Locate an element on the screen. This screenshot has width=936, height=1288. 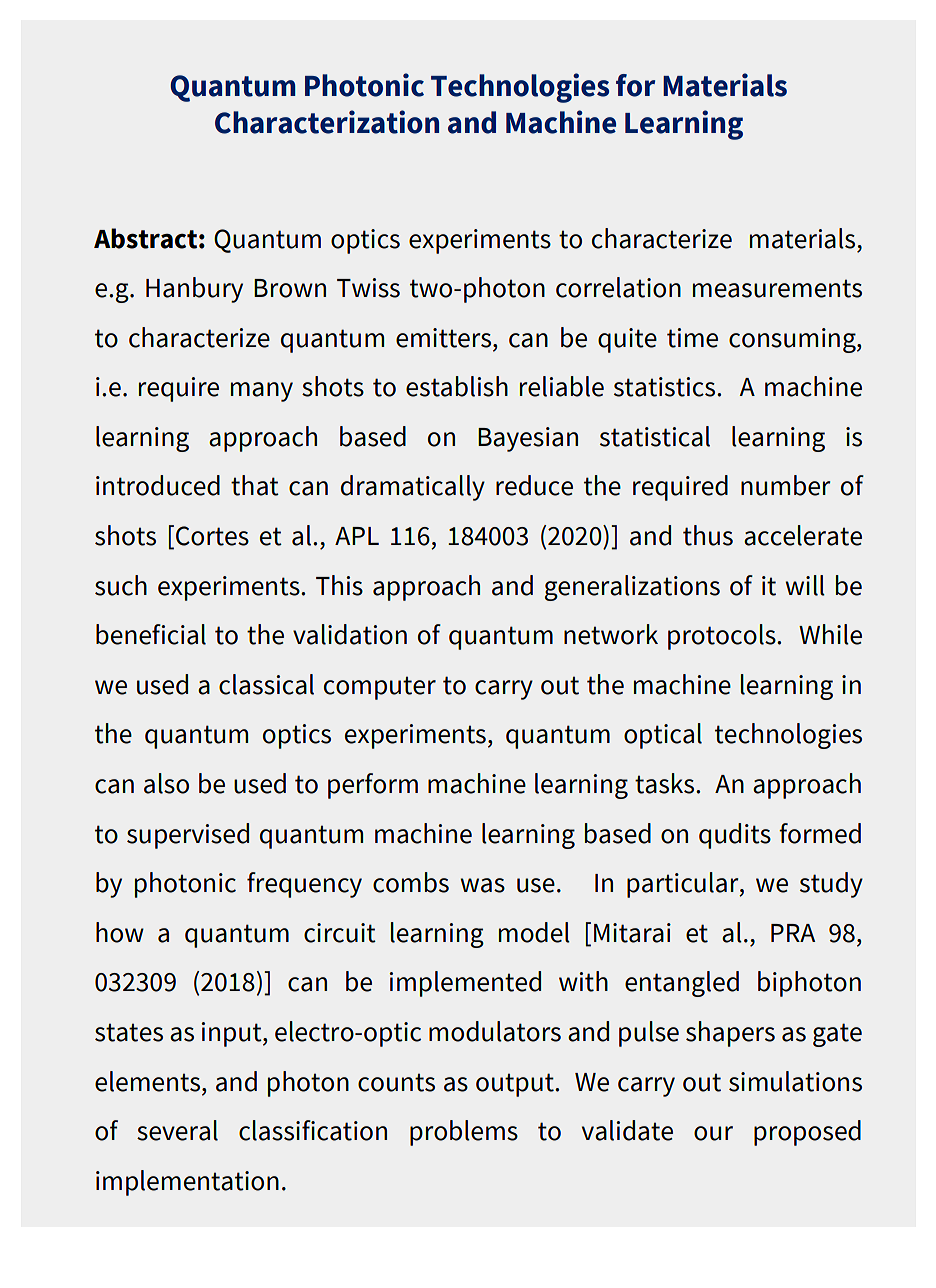
measurements is located at coordinates (777, 288).
